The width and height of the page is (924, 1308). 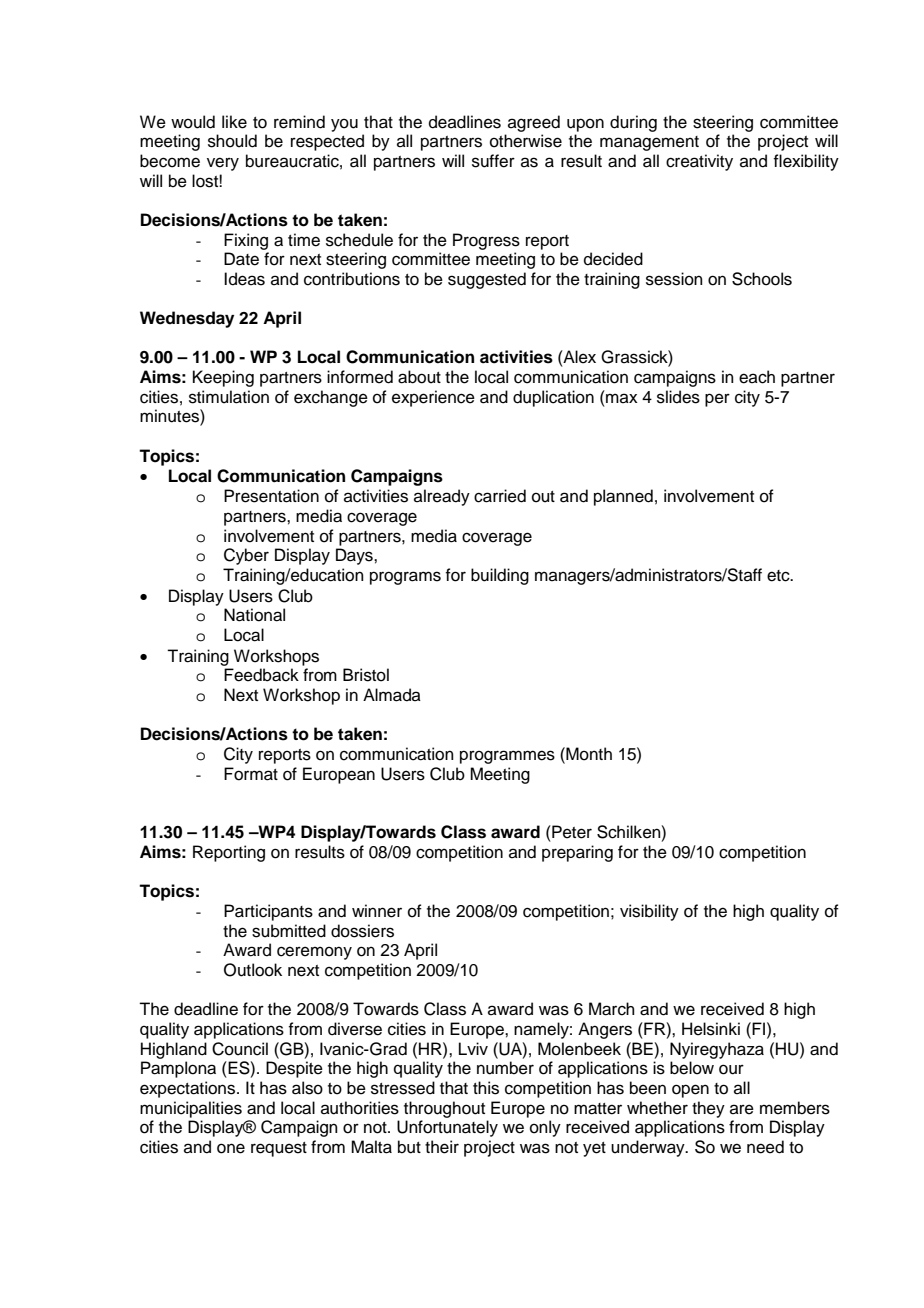 I want to click on suffer, so click(x=493, y=161).
